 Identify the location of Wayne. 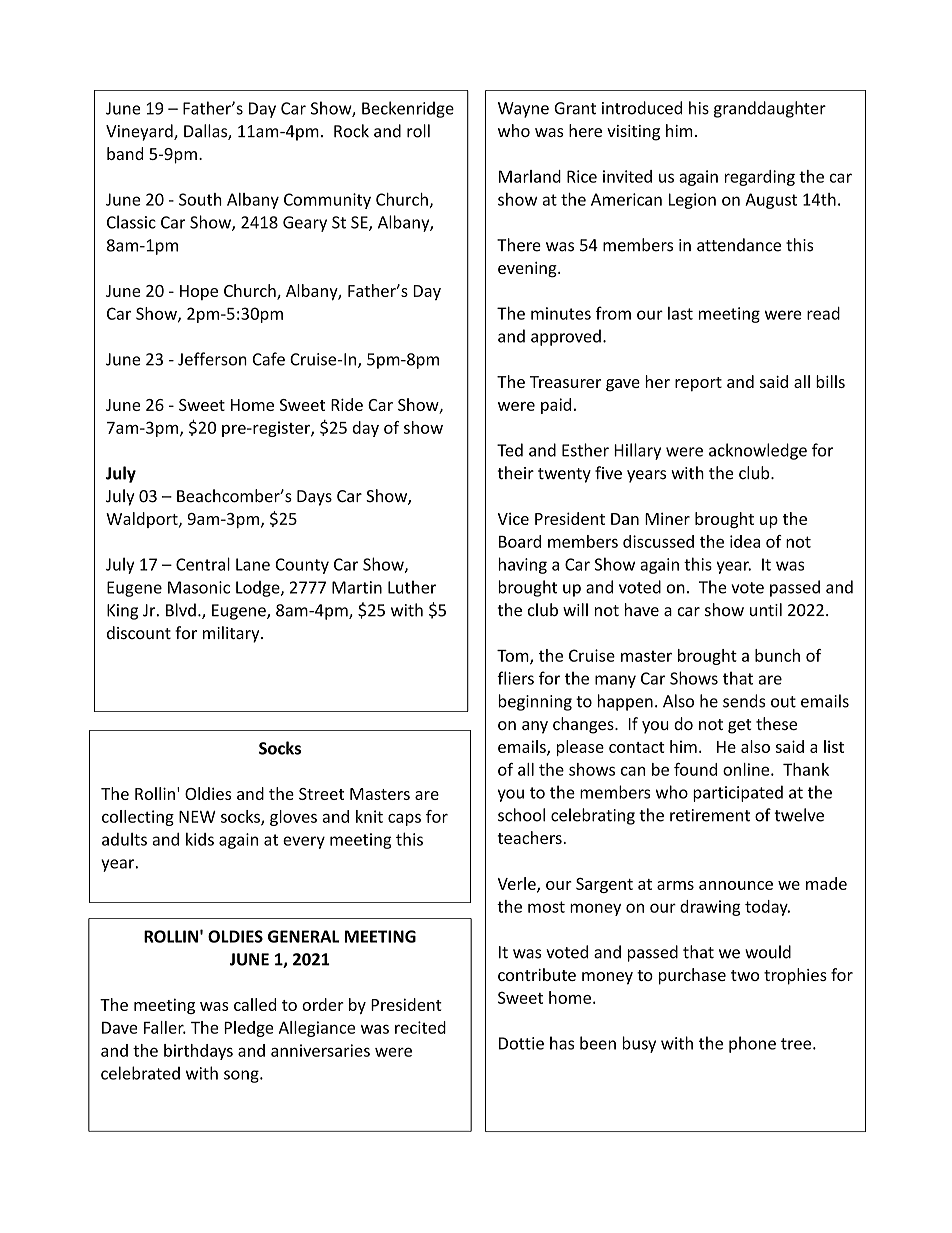
(523, 110).
